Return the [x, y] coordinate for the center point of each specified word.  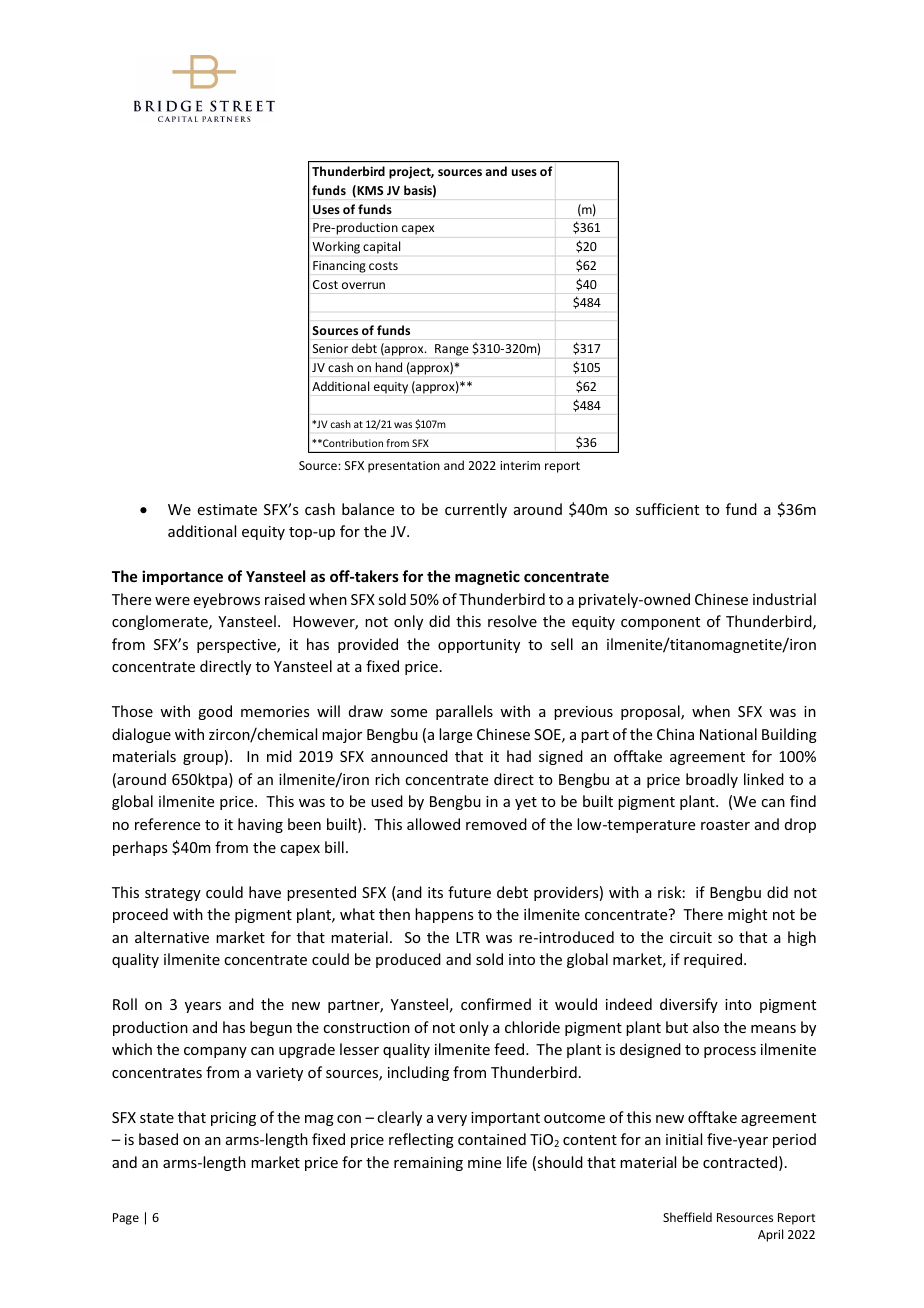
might [747, 915]
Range [452, 350]
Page [126, 1219]
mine [484, 1162]
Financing [339, 267]
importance [182, 577]
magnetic [487, 577]
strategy [173, 894]
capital [381, 247]
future [469, 892]
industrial [784, 599]
